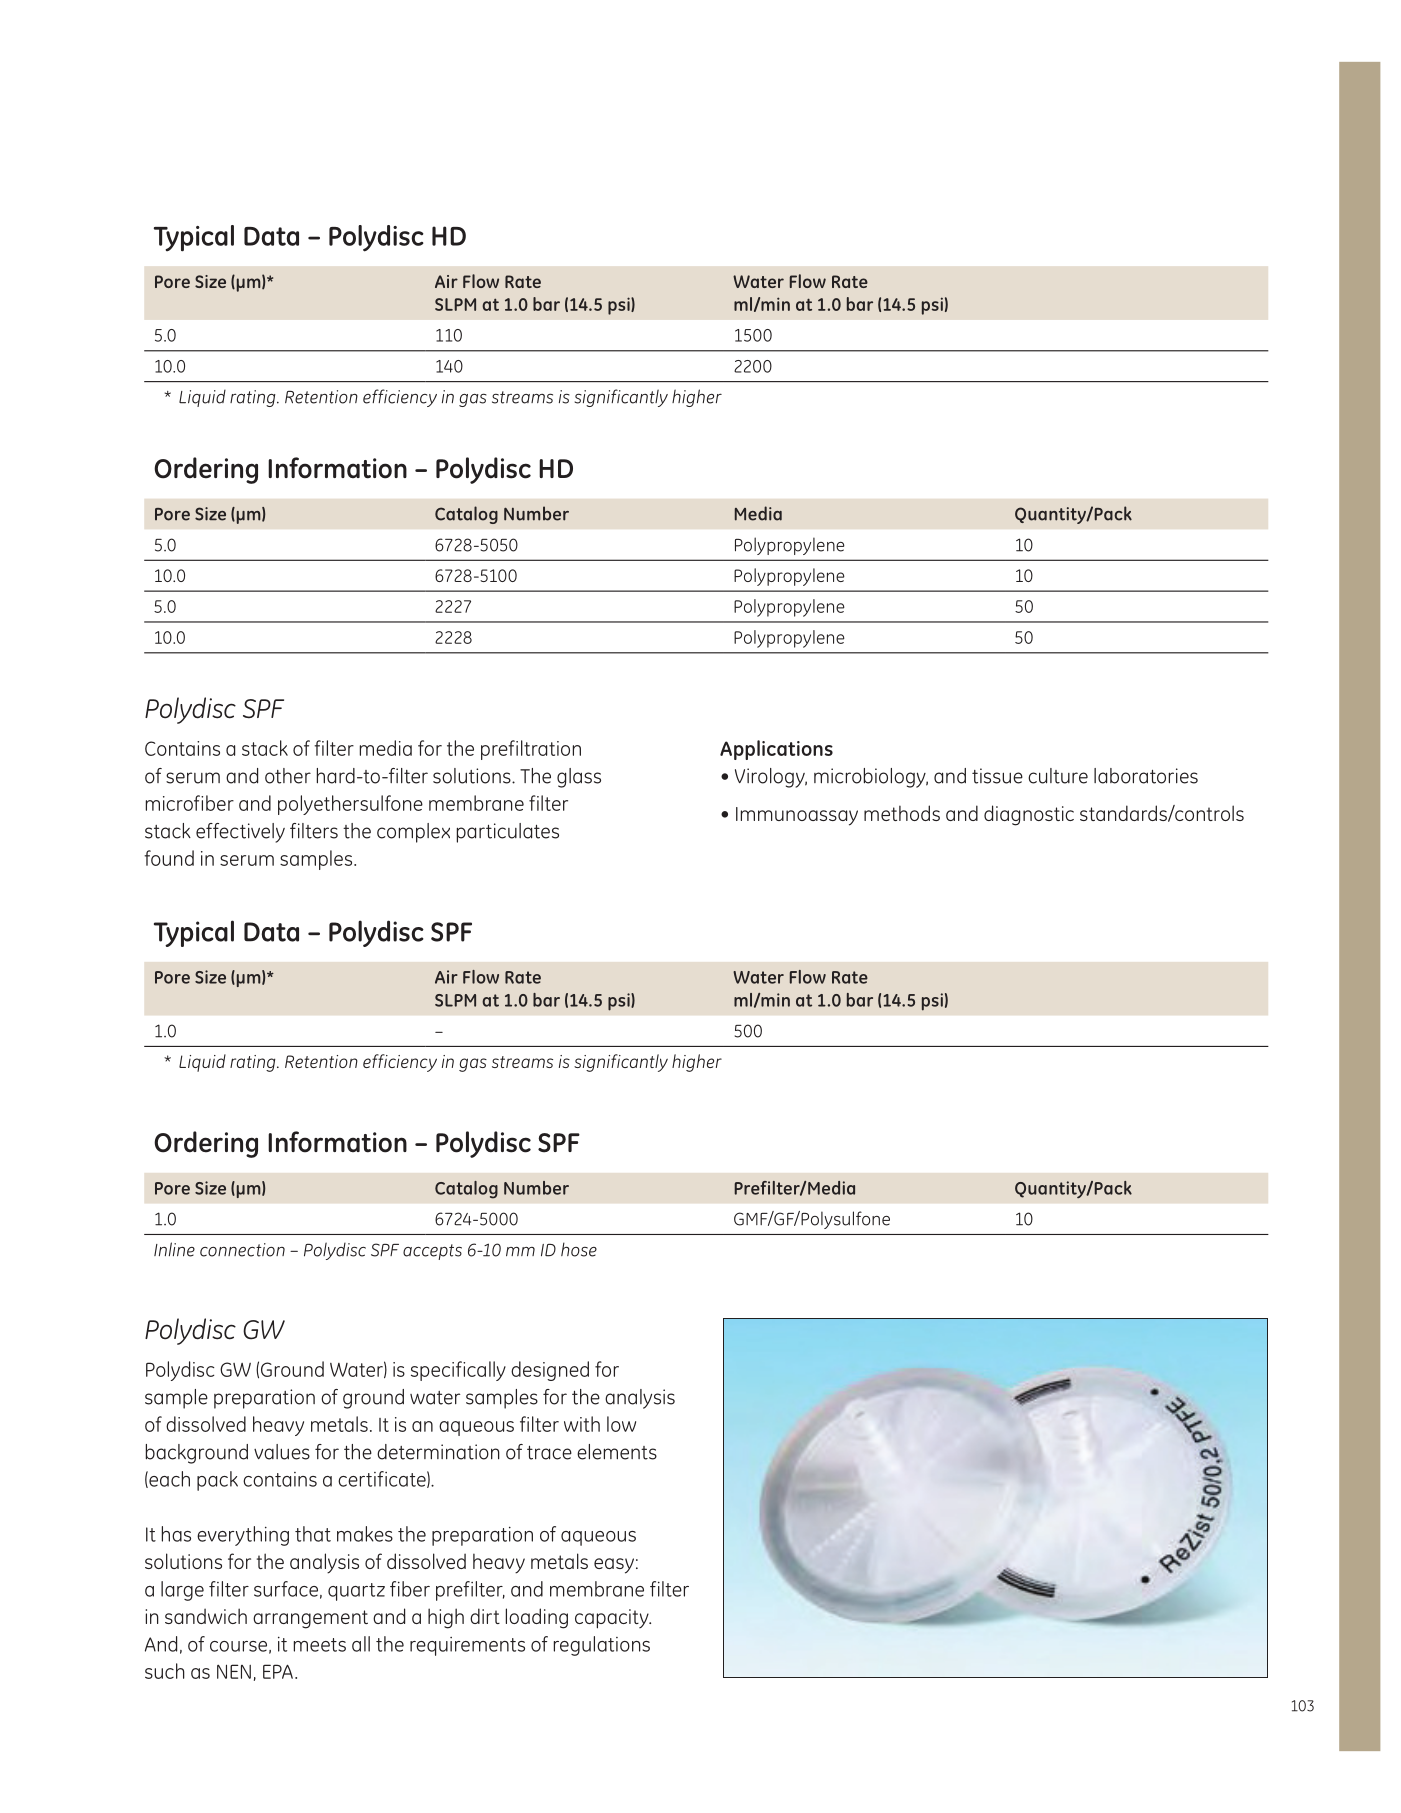  I want to click on found, so click(169, 858).
